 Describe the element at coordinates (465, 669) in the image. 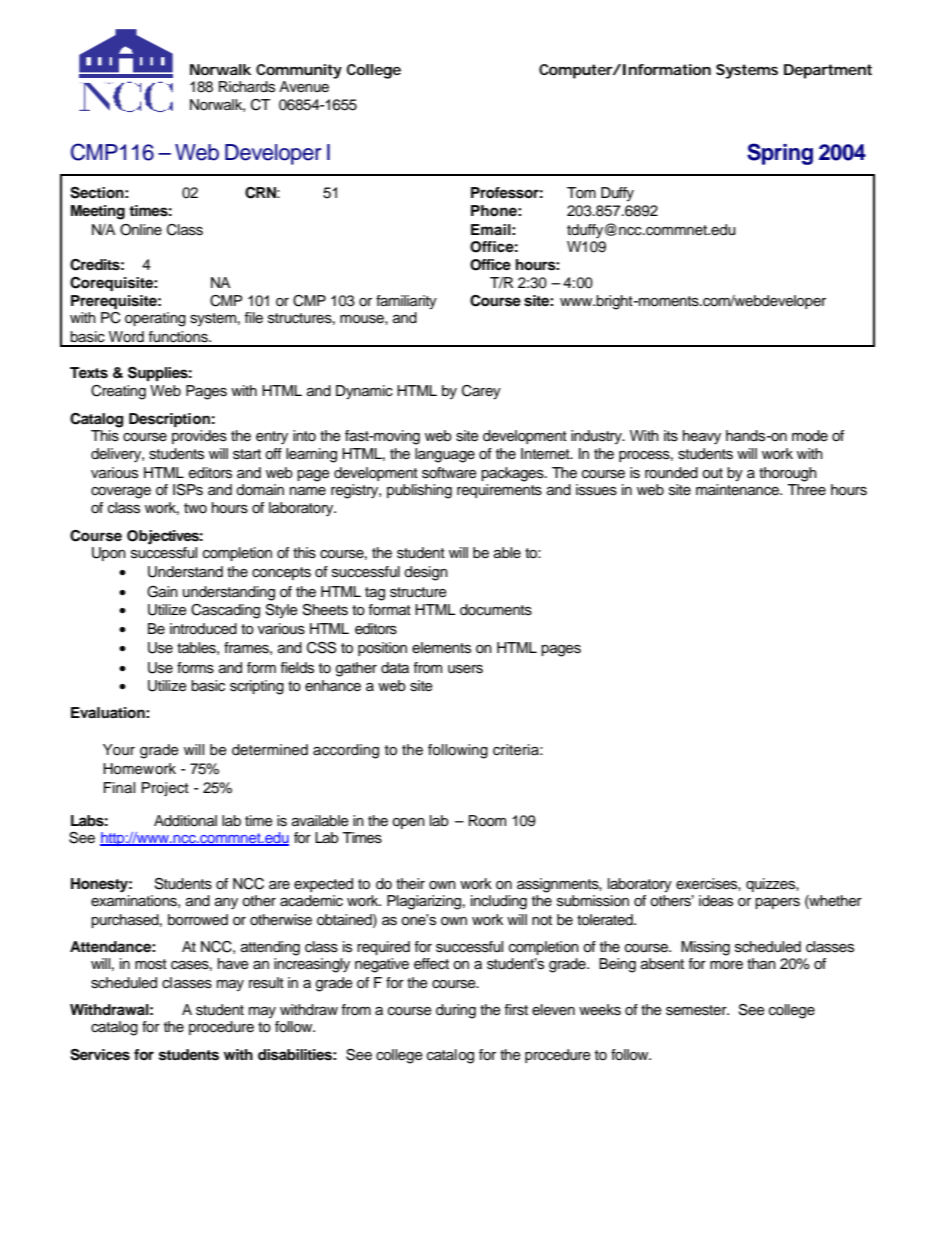

I see `users` at that location.
